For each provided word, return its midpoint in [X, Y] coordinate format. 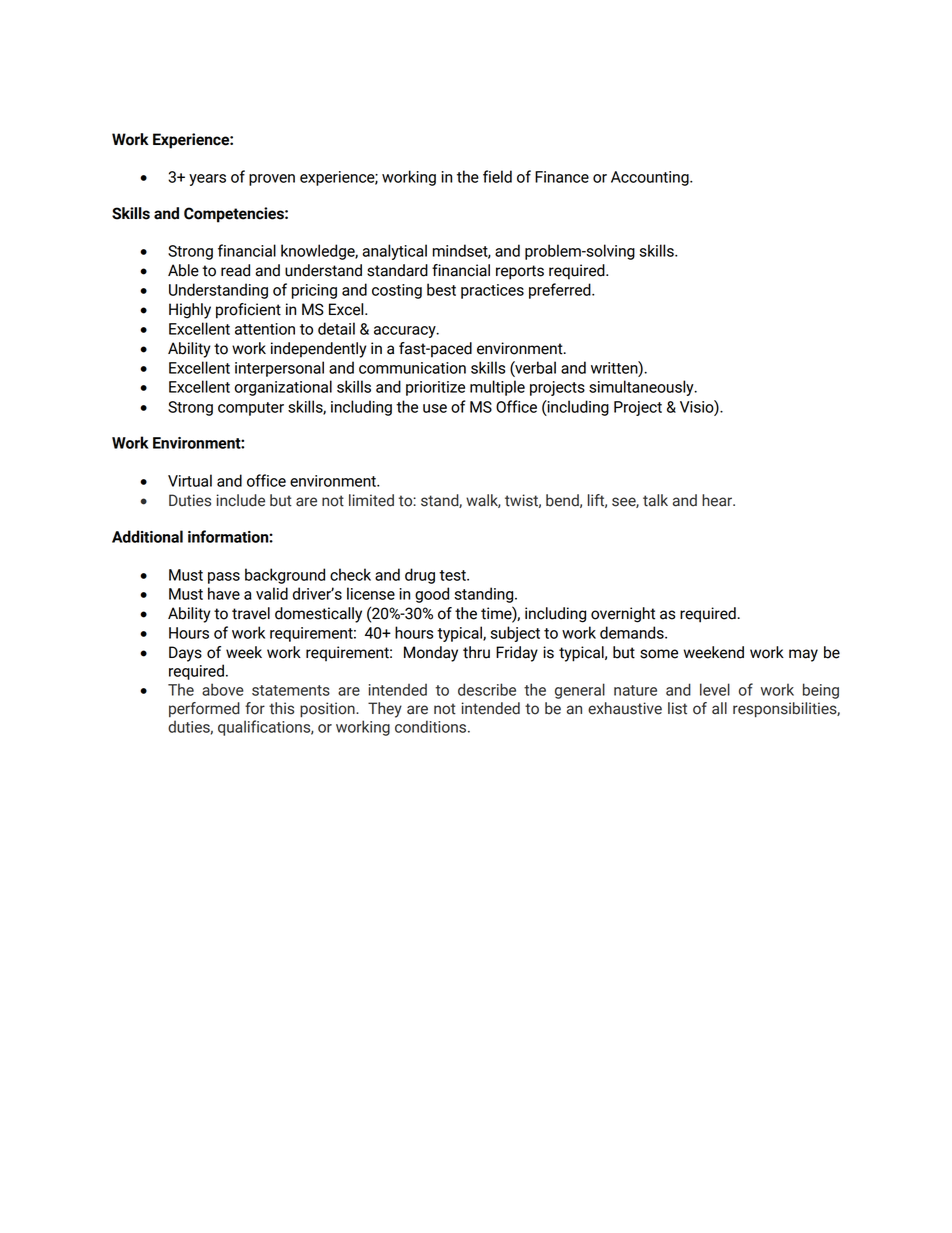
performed [204, 709]
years [207, 180]
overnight [623, 615]
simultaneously [642, 388]
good [432, 595]
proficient [248, 311]
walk [483, 501]
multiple [497, 388]
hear [718, 500]
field [497, 176]
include [240, 500]
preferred [561, 291]
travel [251, 613]
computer [251, 409]
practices [492, 291]
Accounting [651, 178]
